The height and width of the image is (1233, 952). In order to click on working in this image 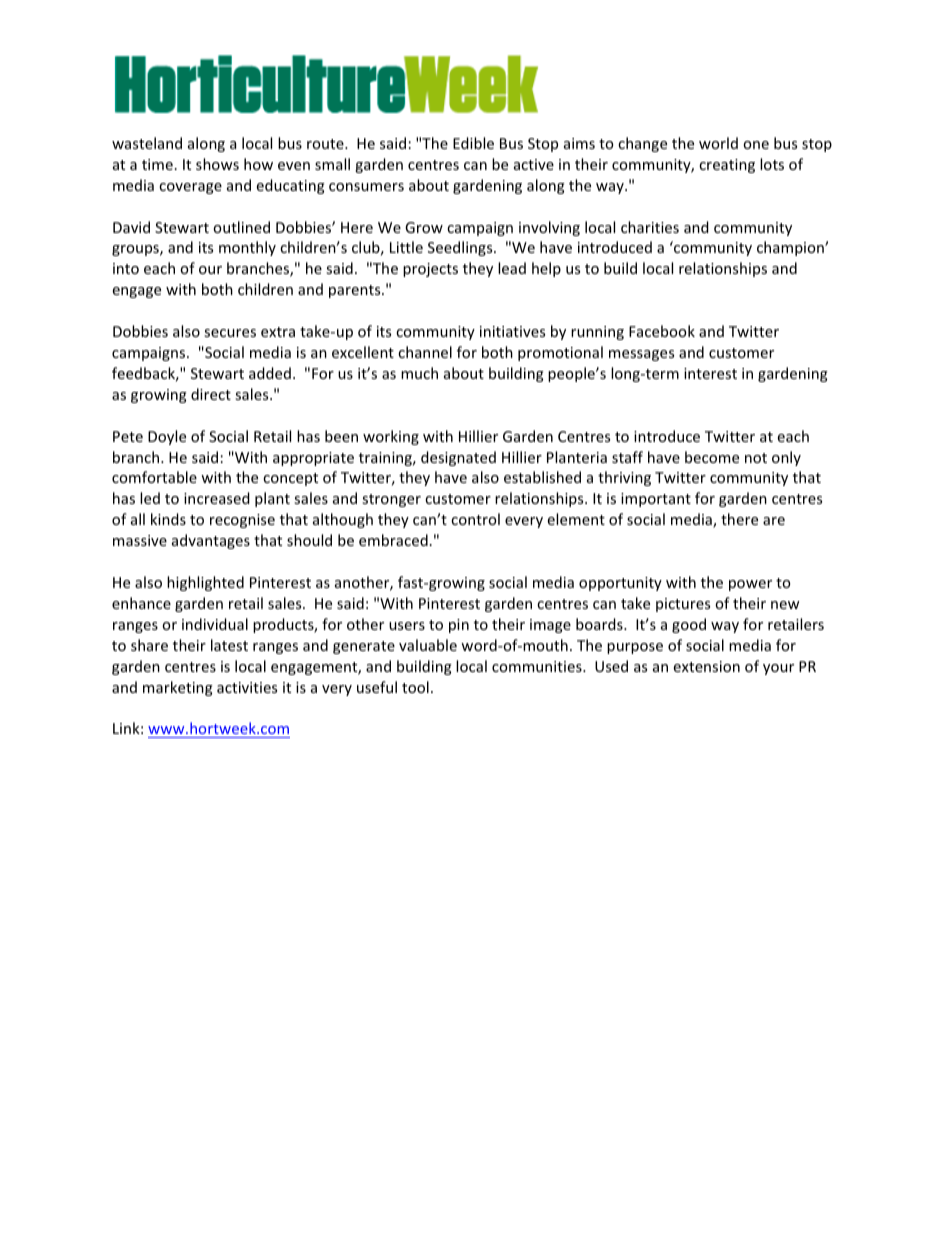, I will do `click(391, 437)`.
